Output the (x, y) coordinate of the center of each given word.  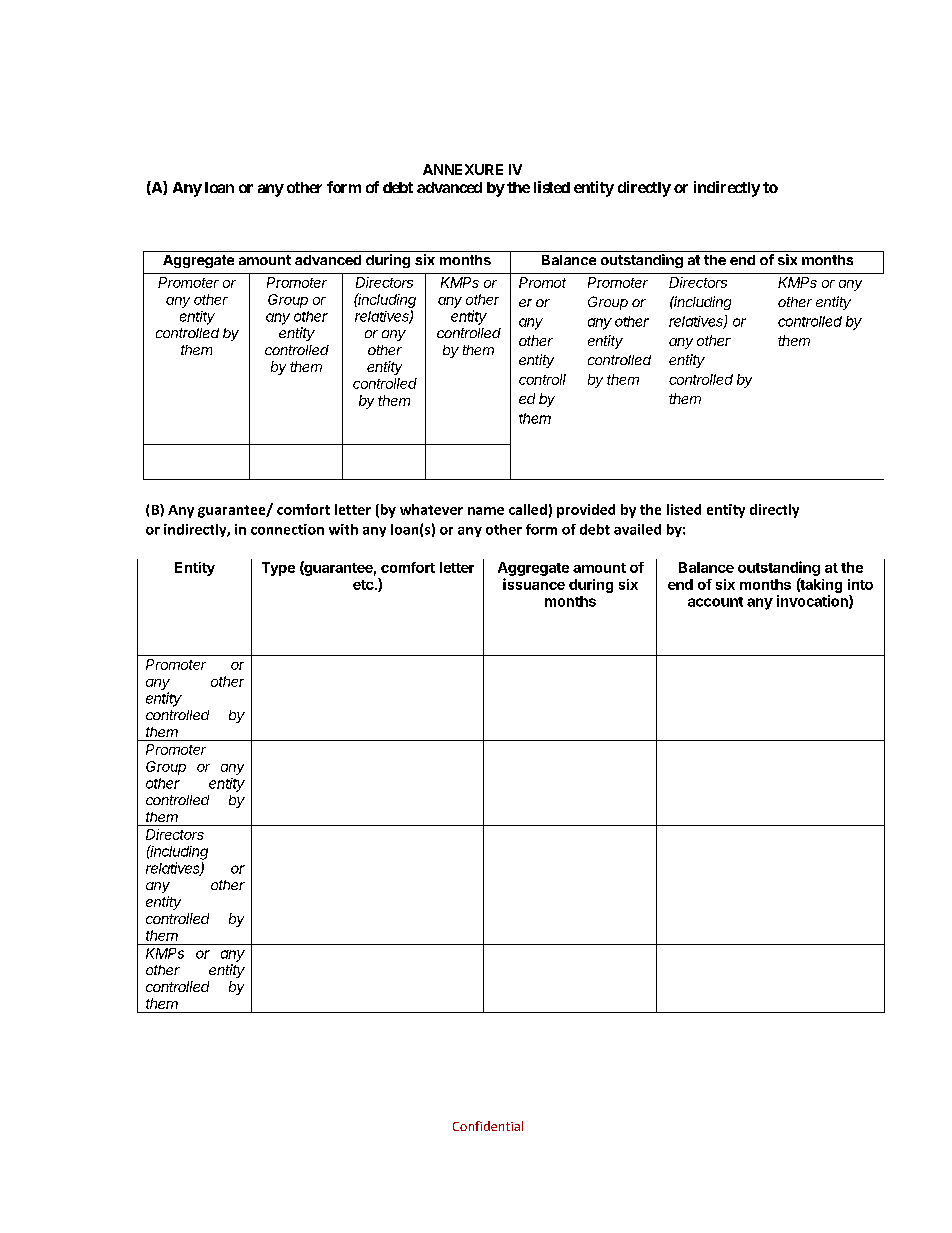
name (486, 511)
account (715, 602)
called (528, 509)
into (860, 584)
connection (287, 529)
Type (278, 569)
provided (586, 511)
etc (364, 585)
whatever (431, 509)
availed (637, 529)
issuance (534, 584)
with (343, 529)
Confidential (488, 1126)
